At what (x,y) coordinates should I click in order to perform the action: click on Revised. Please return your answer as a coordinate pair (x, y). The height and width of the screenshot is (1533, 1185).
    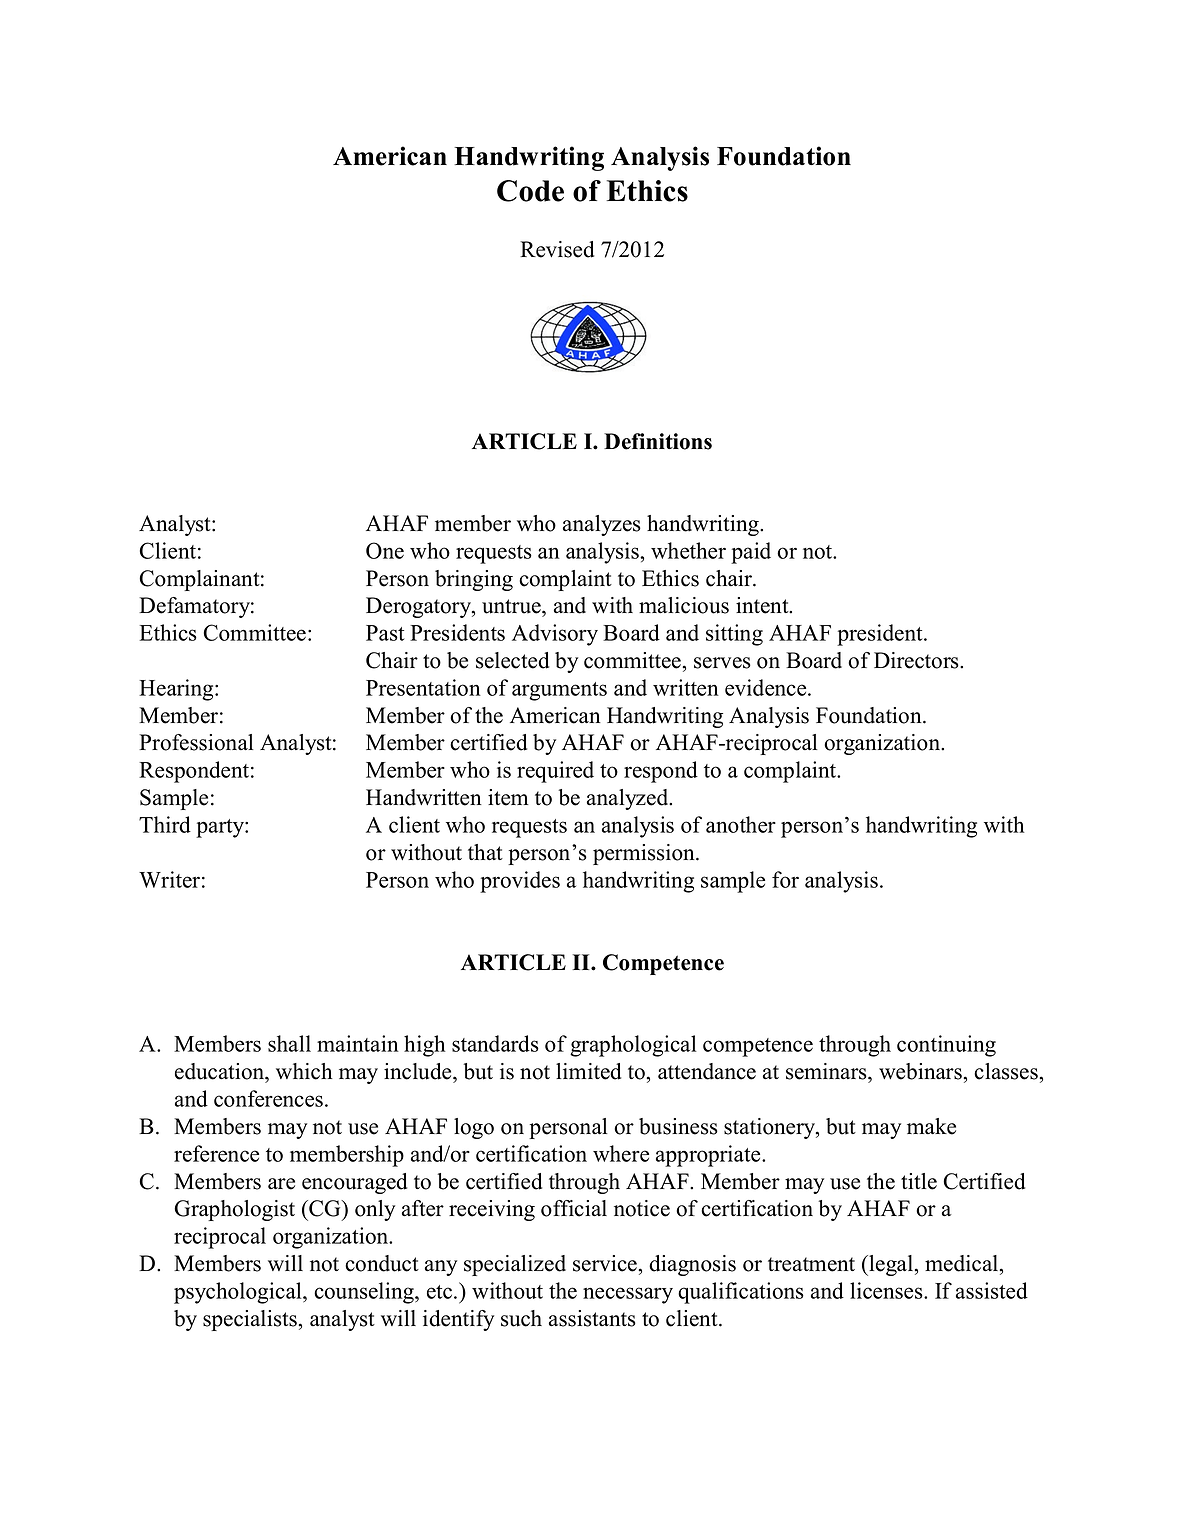
    Looking at the image, I should click on (557, 249).
